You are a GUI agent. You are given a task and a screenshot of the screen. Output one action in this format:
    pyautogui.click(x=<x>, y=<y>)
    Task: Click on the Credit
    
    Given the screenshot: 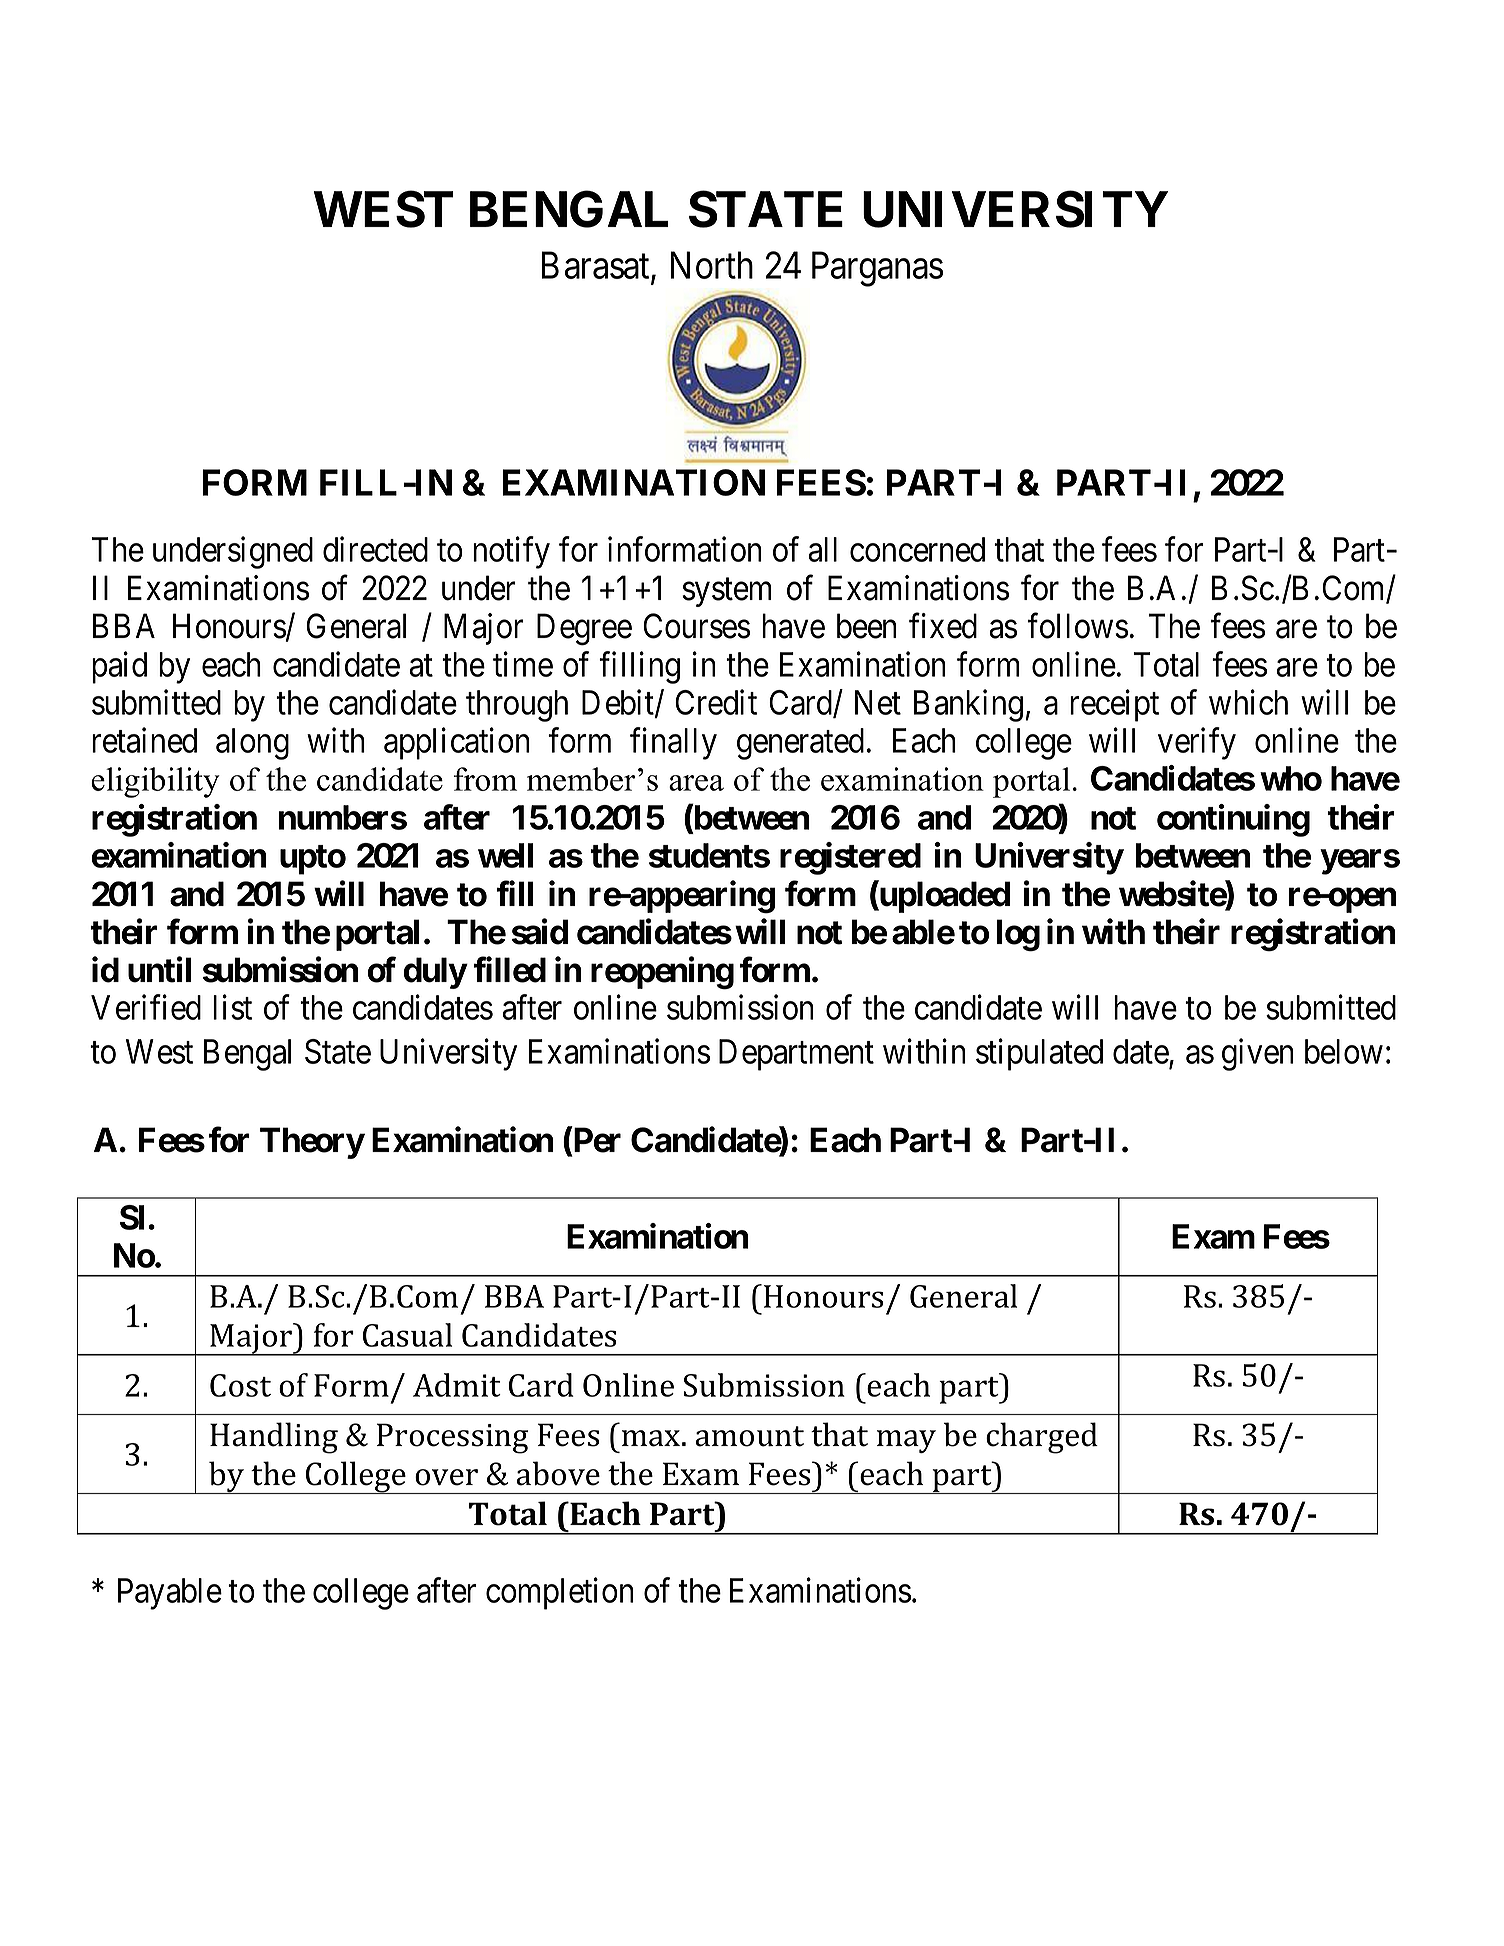 What is the action you would take?
    pyautogui.click(x=716, y=702)
